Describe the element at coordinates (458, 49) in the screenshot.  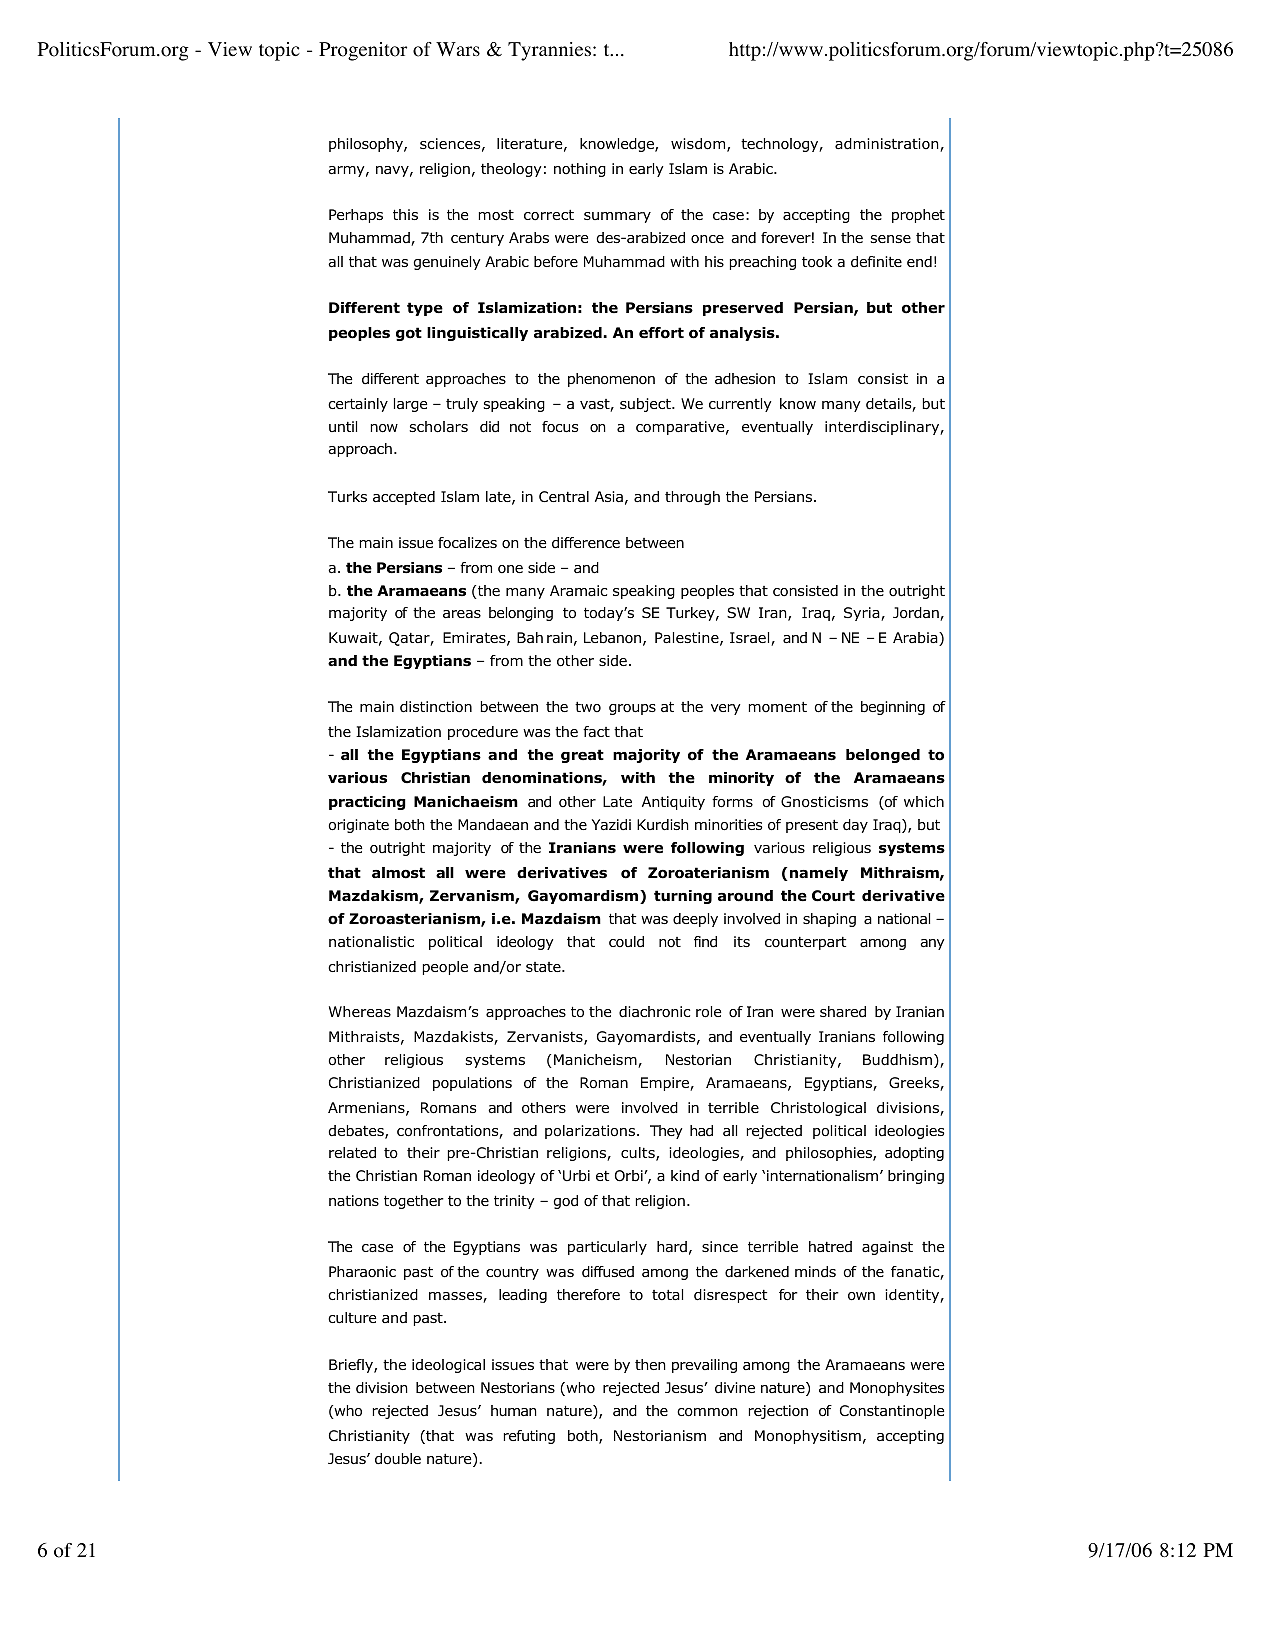
I see `Wars` at that location.
